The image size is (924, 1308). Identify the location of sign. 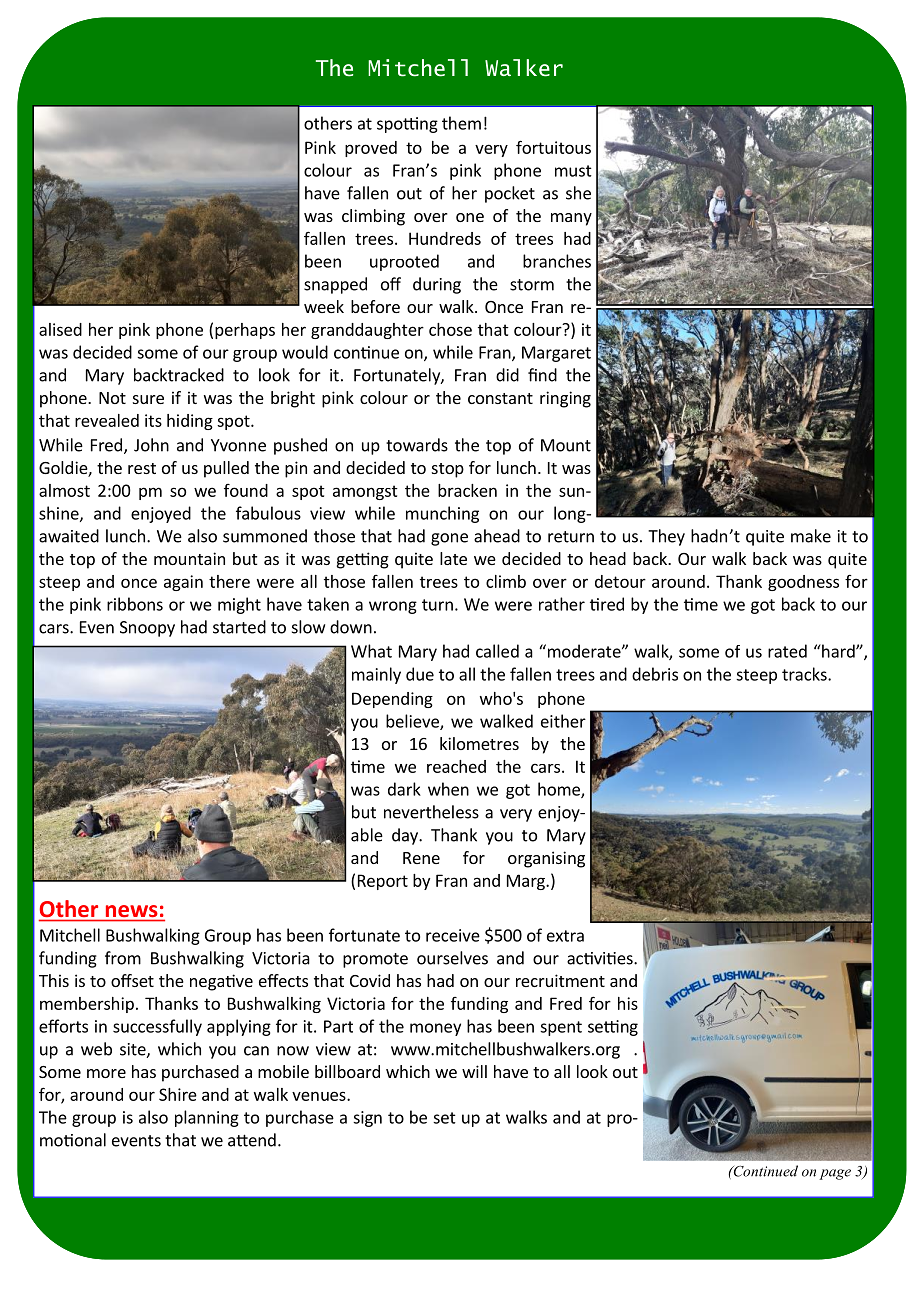
(367, 1119).
